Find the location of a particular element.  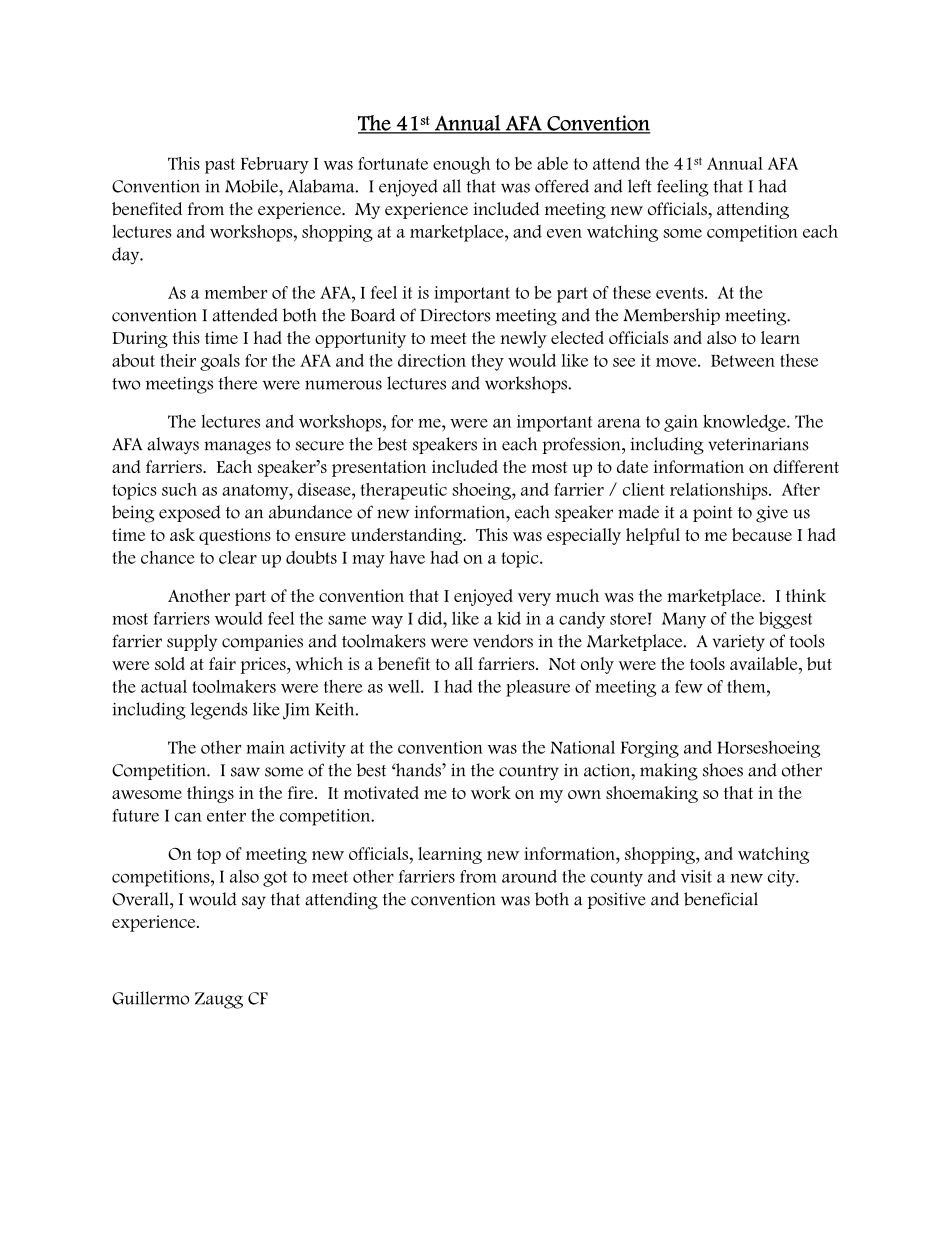

veterinarians is located at coordinates (758, 444).
